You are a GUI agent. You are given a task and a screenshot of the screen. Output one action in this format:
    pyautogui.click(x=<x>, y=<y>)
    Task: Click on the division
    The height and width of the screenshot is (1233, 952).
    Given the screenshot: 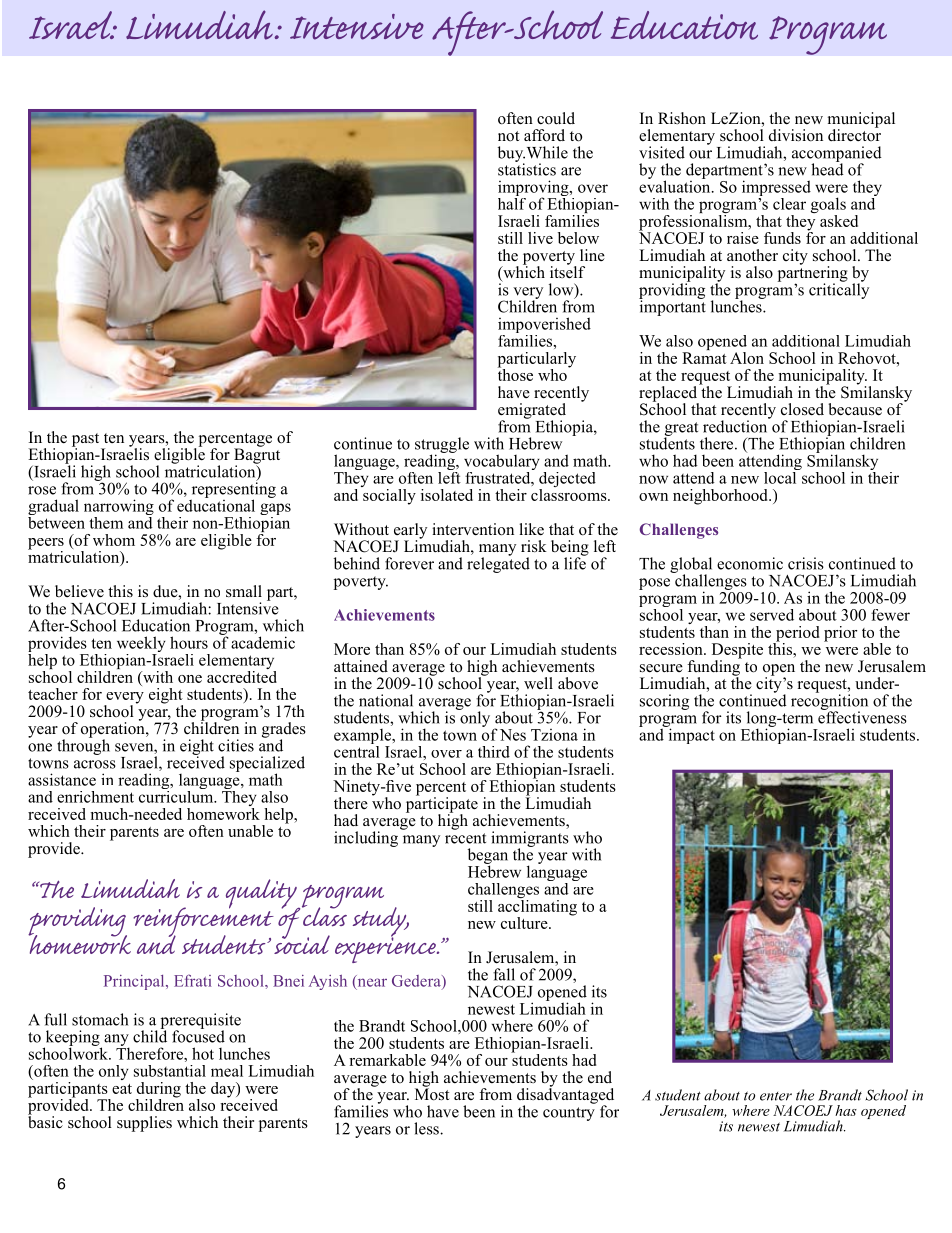 What is the action you would take?
    pyautogui.click(x=796, y=135)
